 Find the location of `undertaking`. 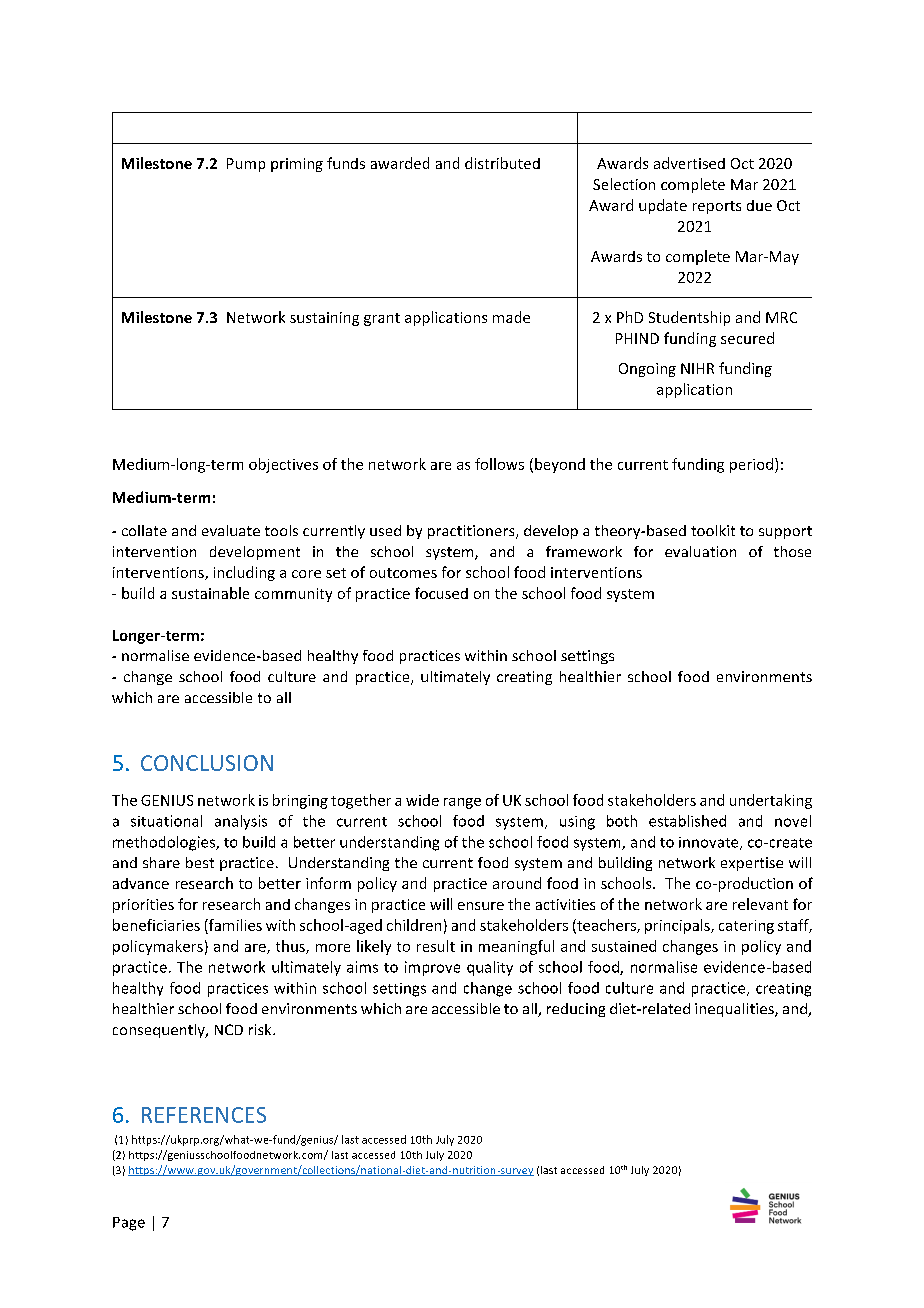

undertaking is located at coordinates (771, 801).
